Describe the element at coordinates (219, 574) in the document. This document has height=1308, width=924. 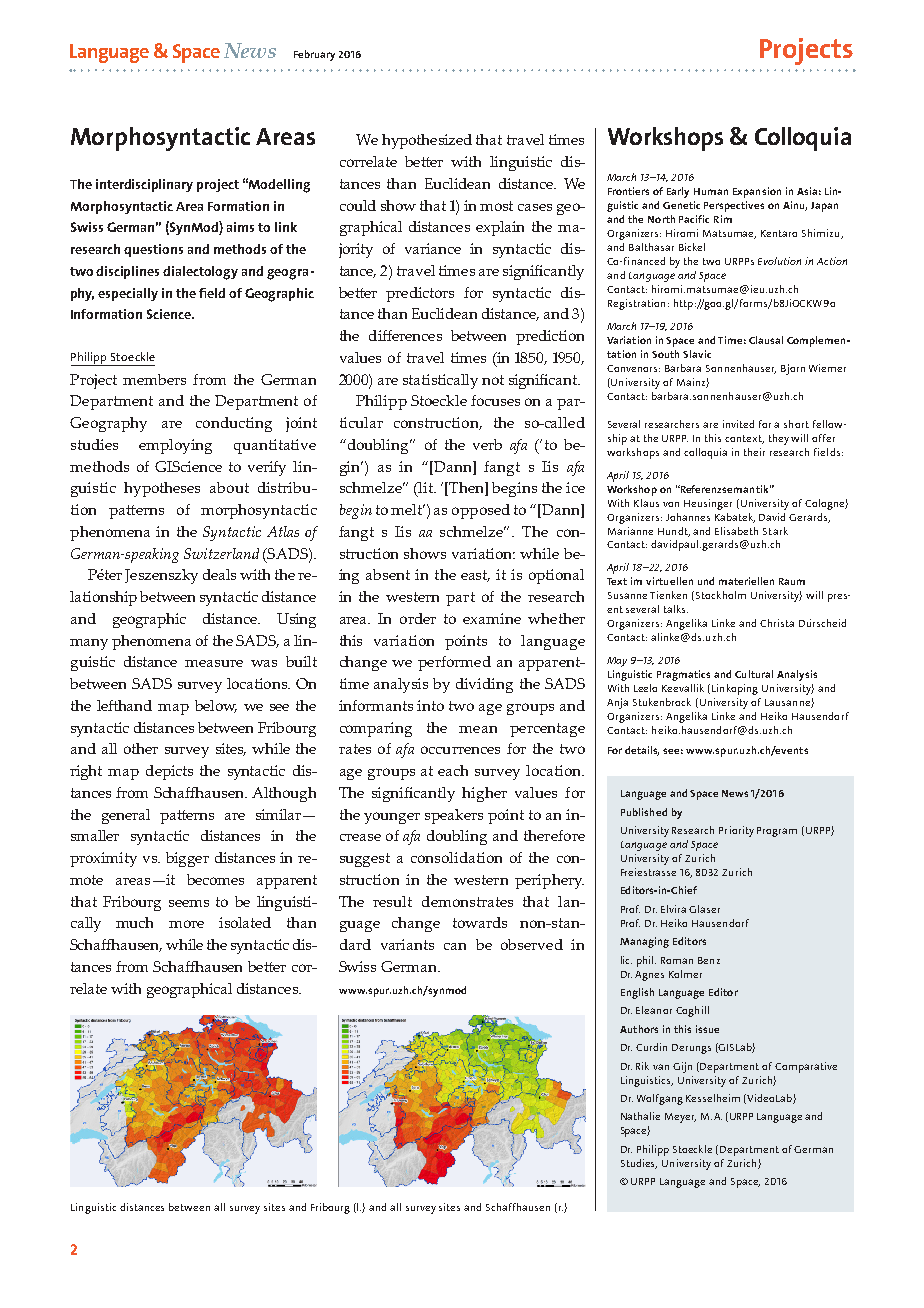
I see `deals` at that location.
